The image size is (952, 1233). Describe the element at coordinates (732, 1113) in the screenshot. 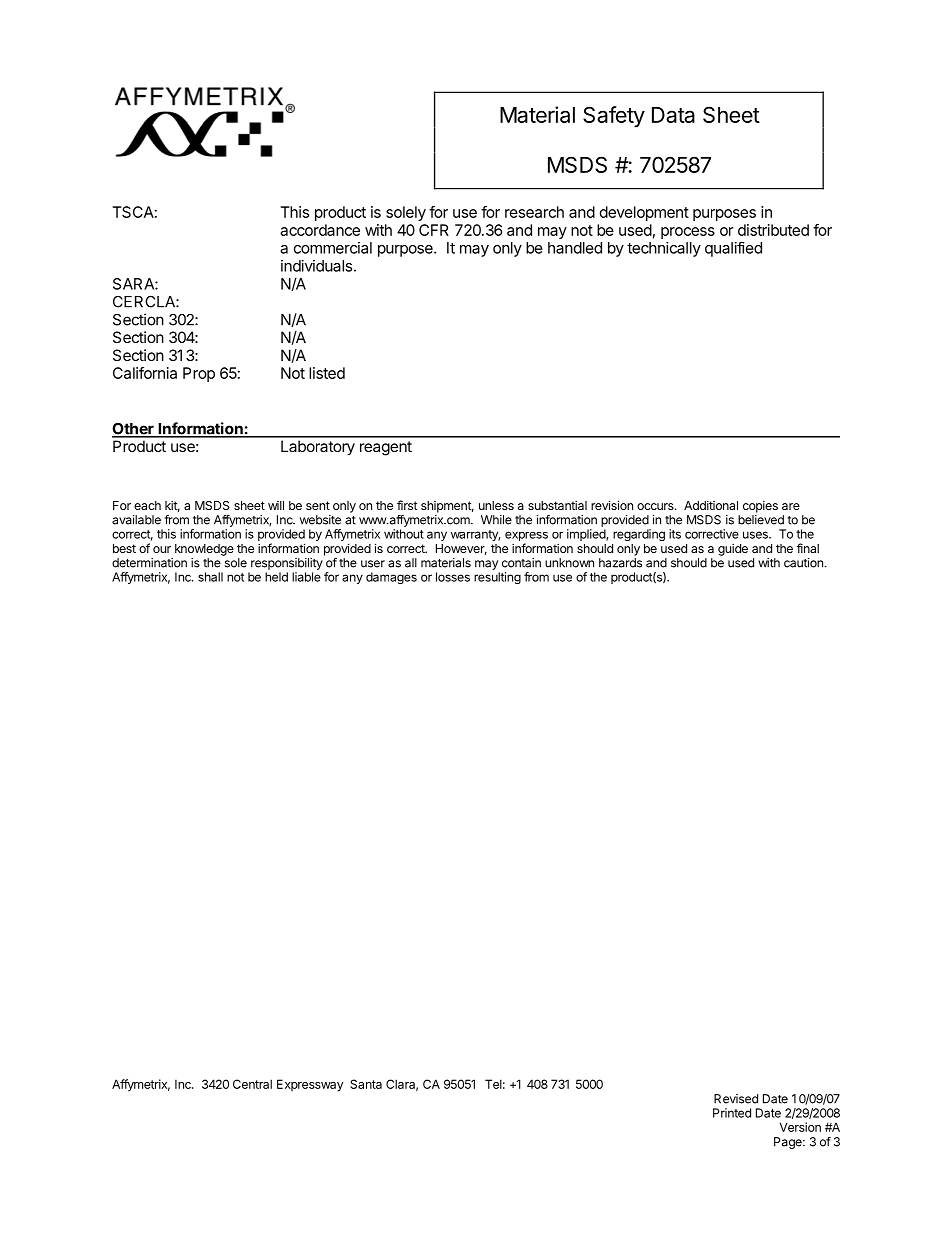

I see `Printed` at that location.
